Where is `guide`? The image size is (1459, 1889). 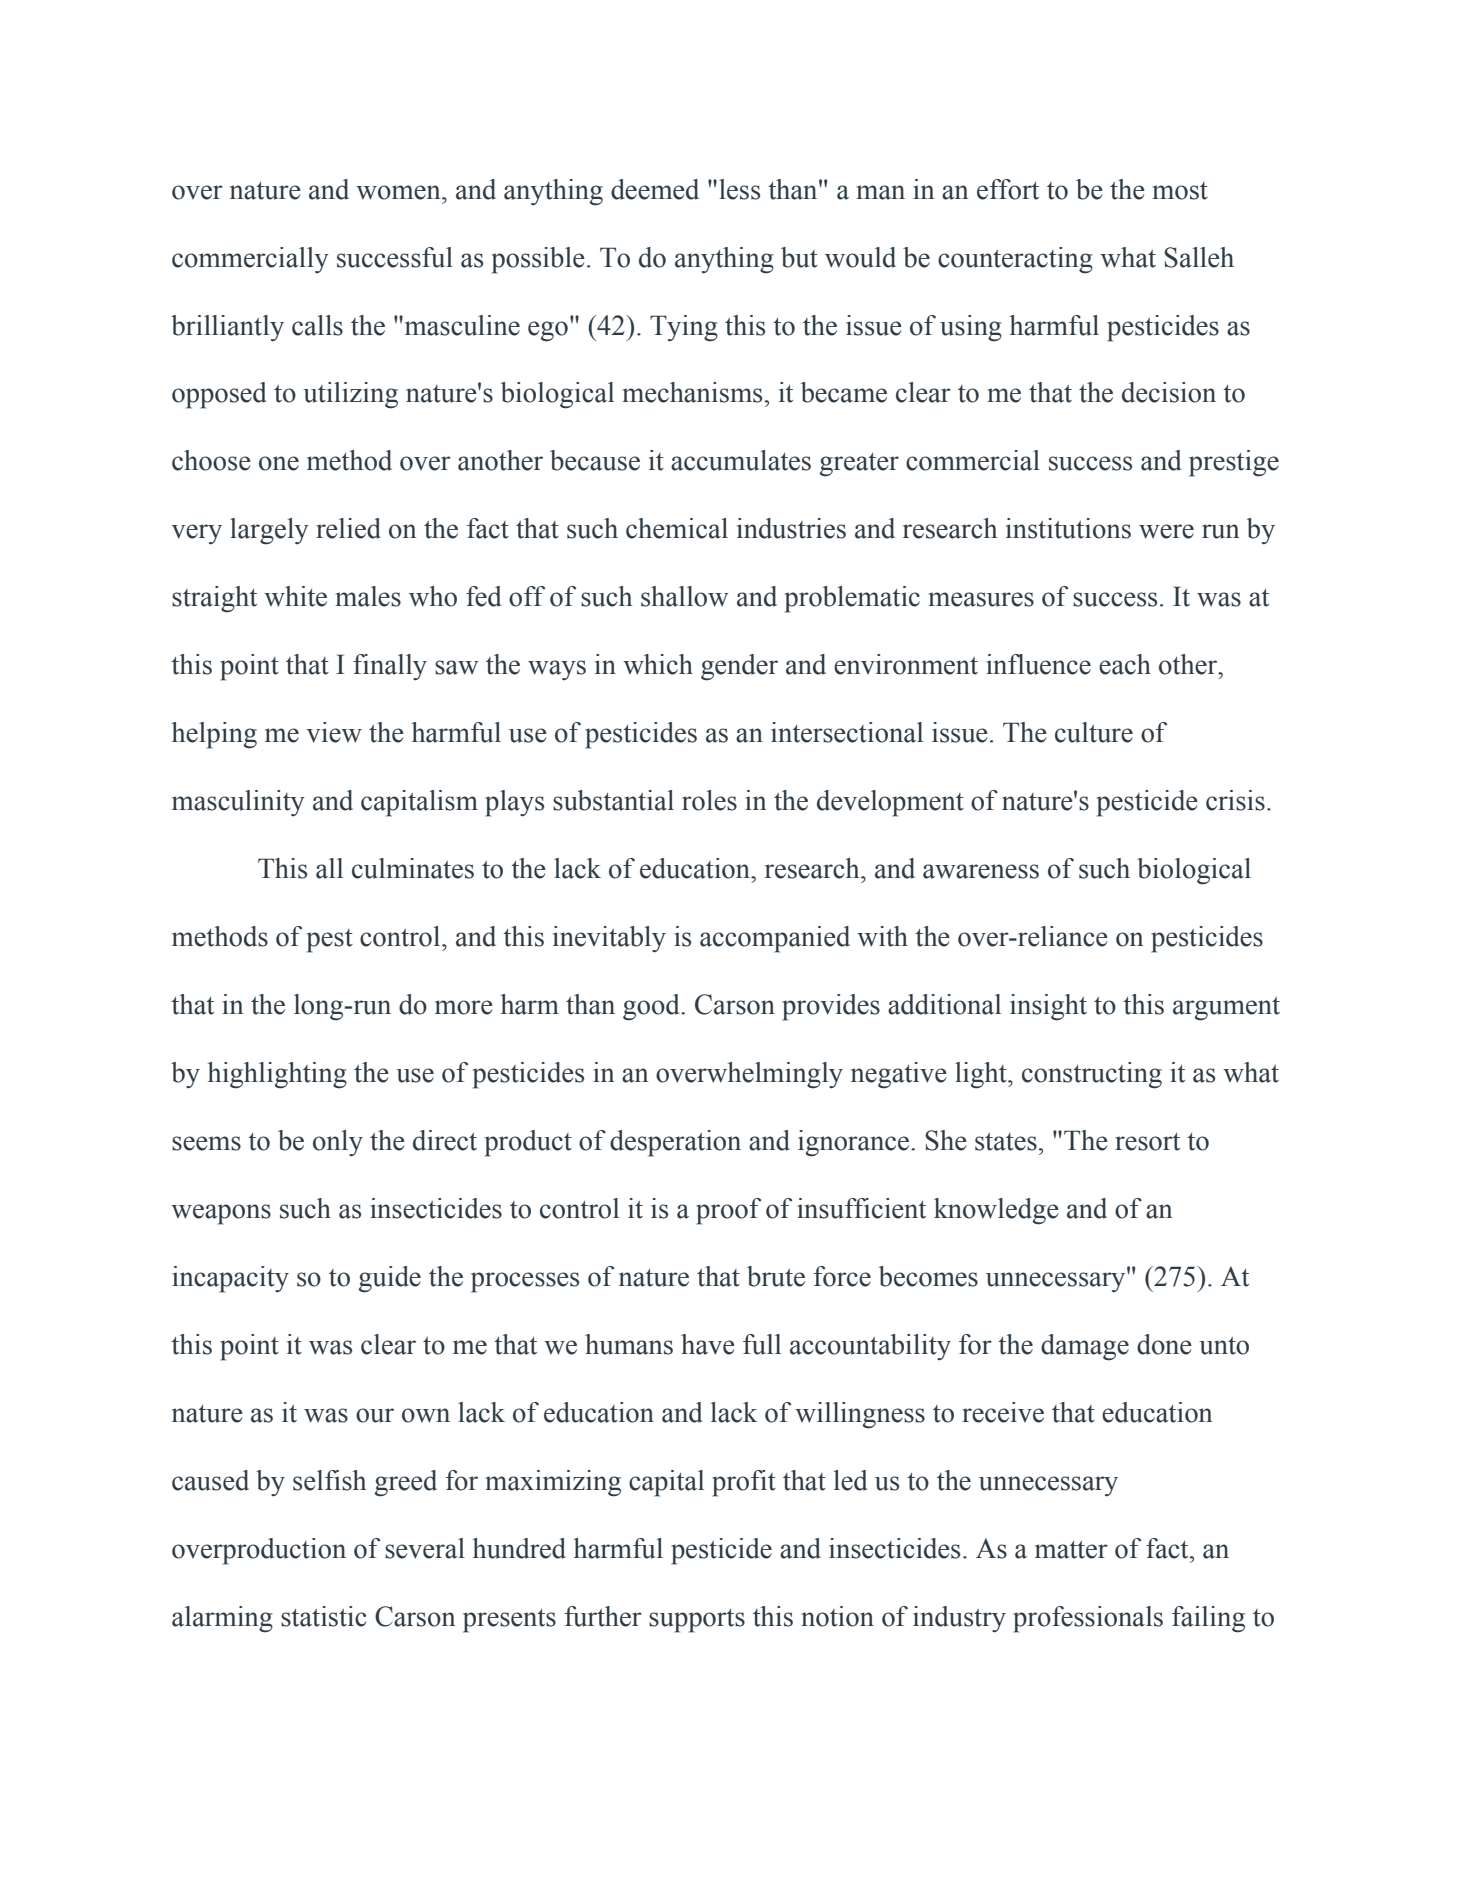
guide is located at coordinates (390, 1279).
